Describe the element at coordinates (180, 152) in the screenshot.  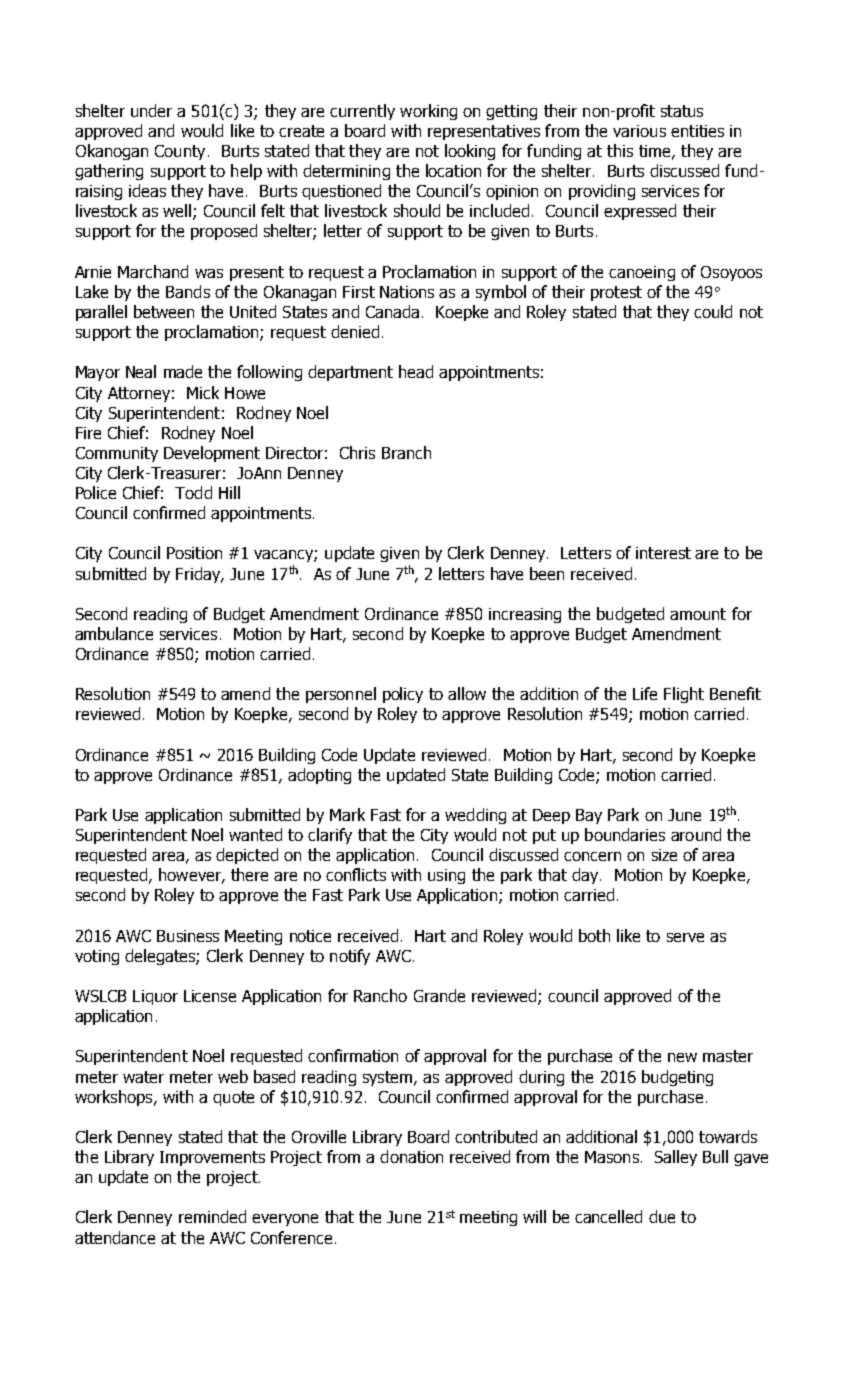
I see `County` at that location.
